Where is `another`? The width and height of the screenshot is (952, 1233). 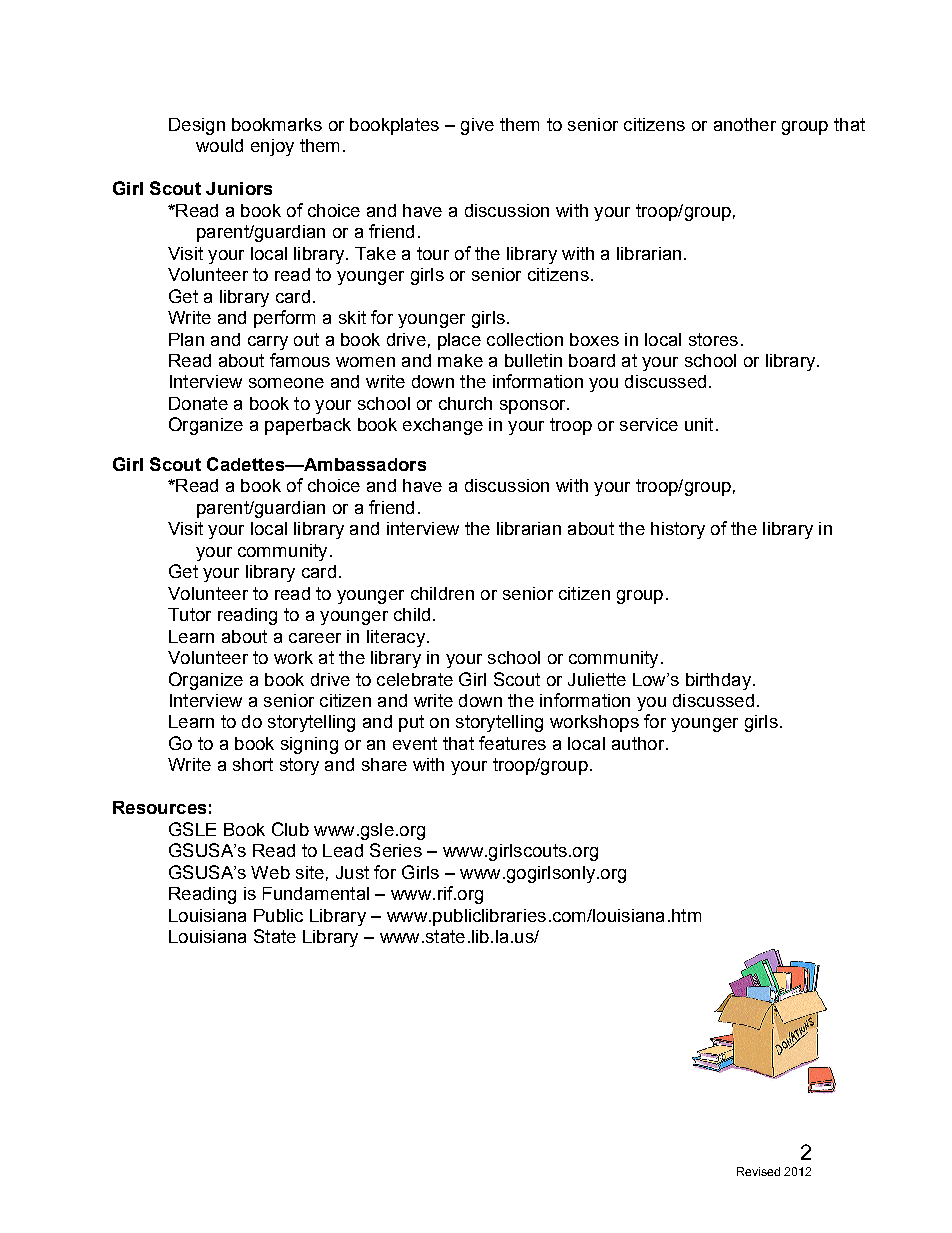
another is located at coordinates (745, 124).
